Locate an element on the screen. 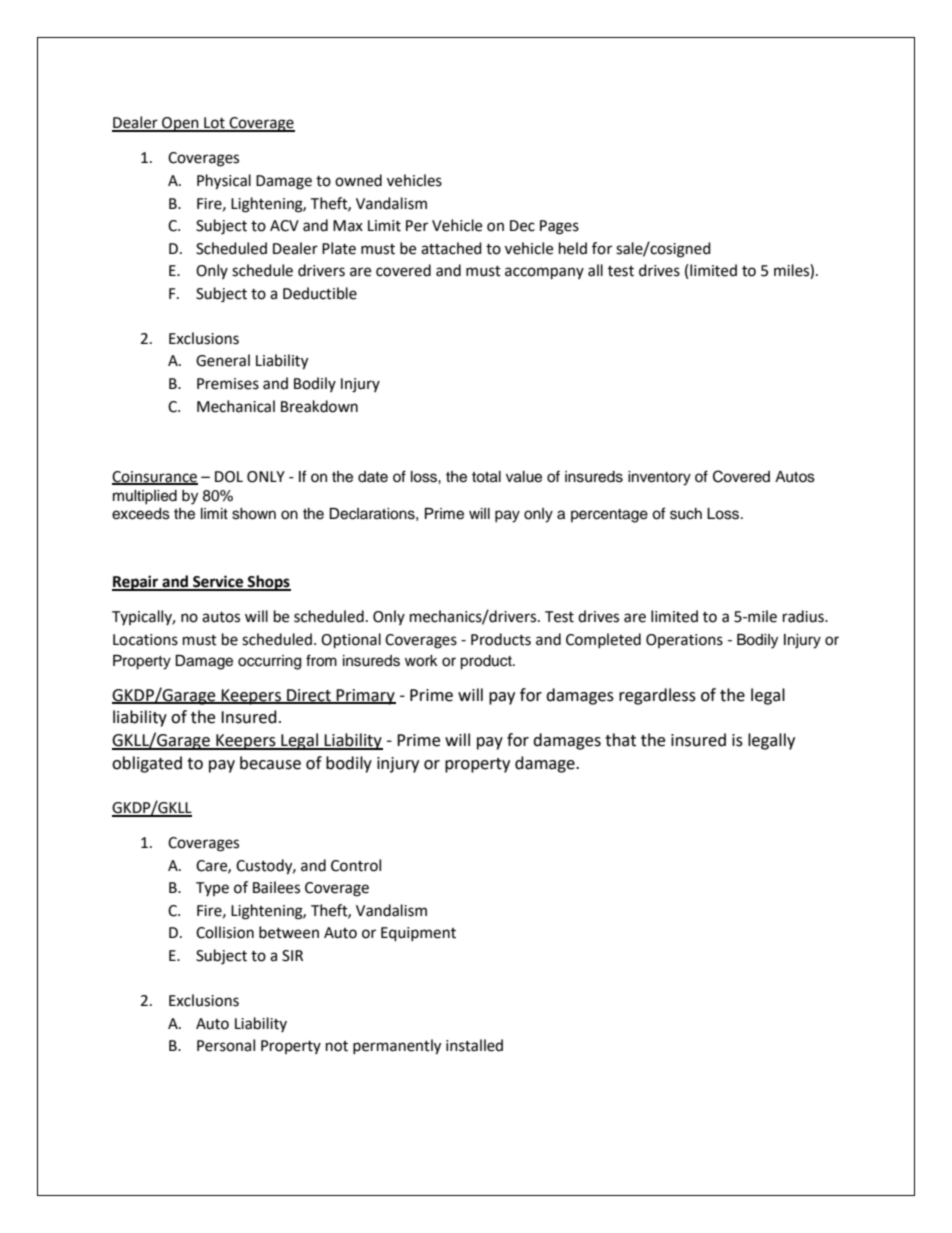 This screenshot has width=952, height=1233. Personal is located at coordinates (226, 1045).
